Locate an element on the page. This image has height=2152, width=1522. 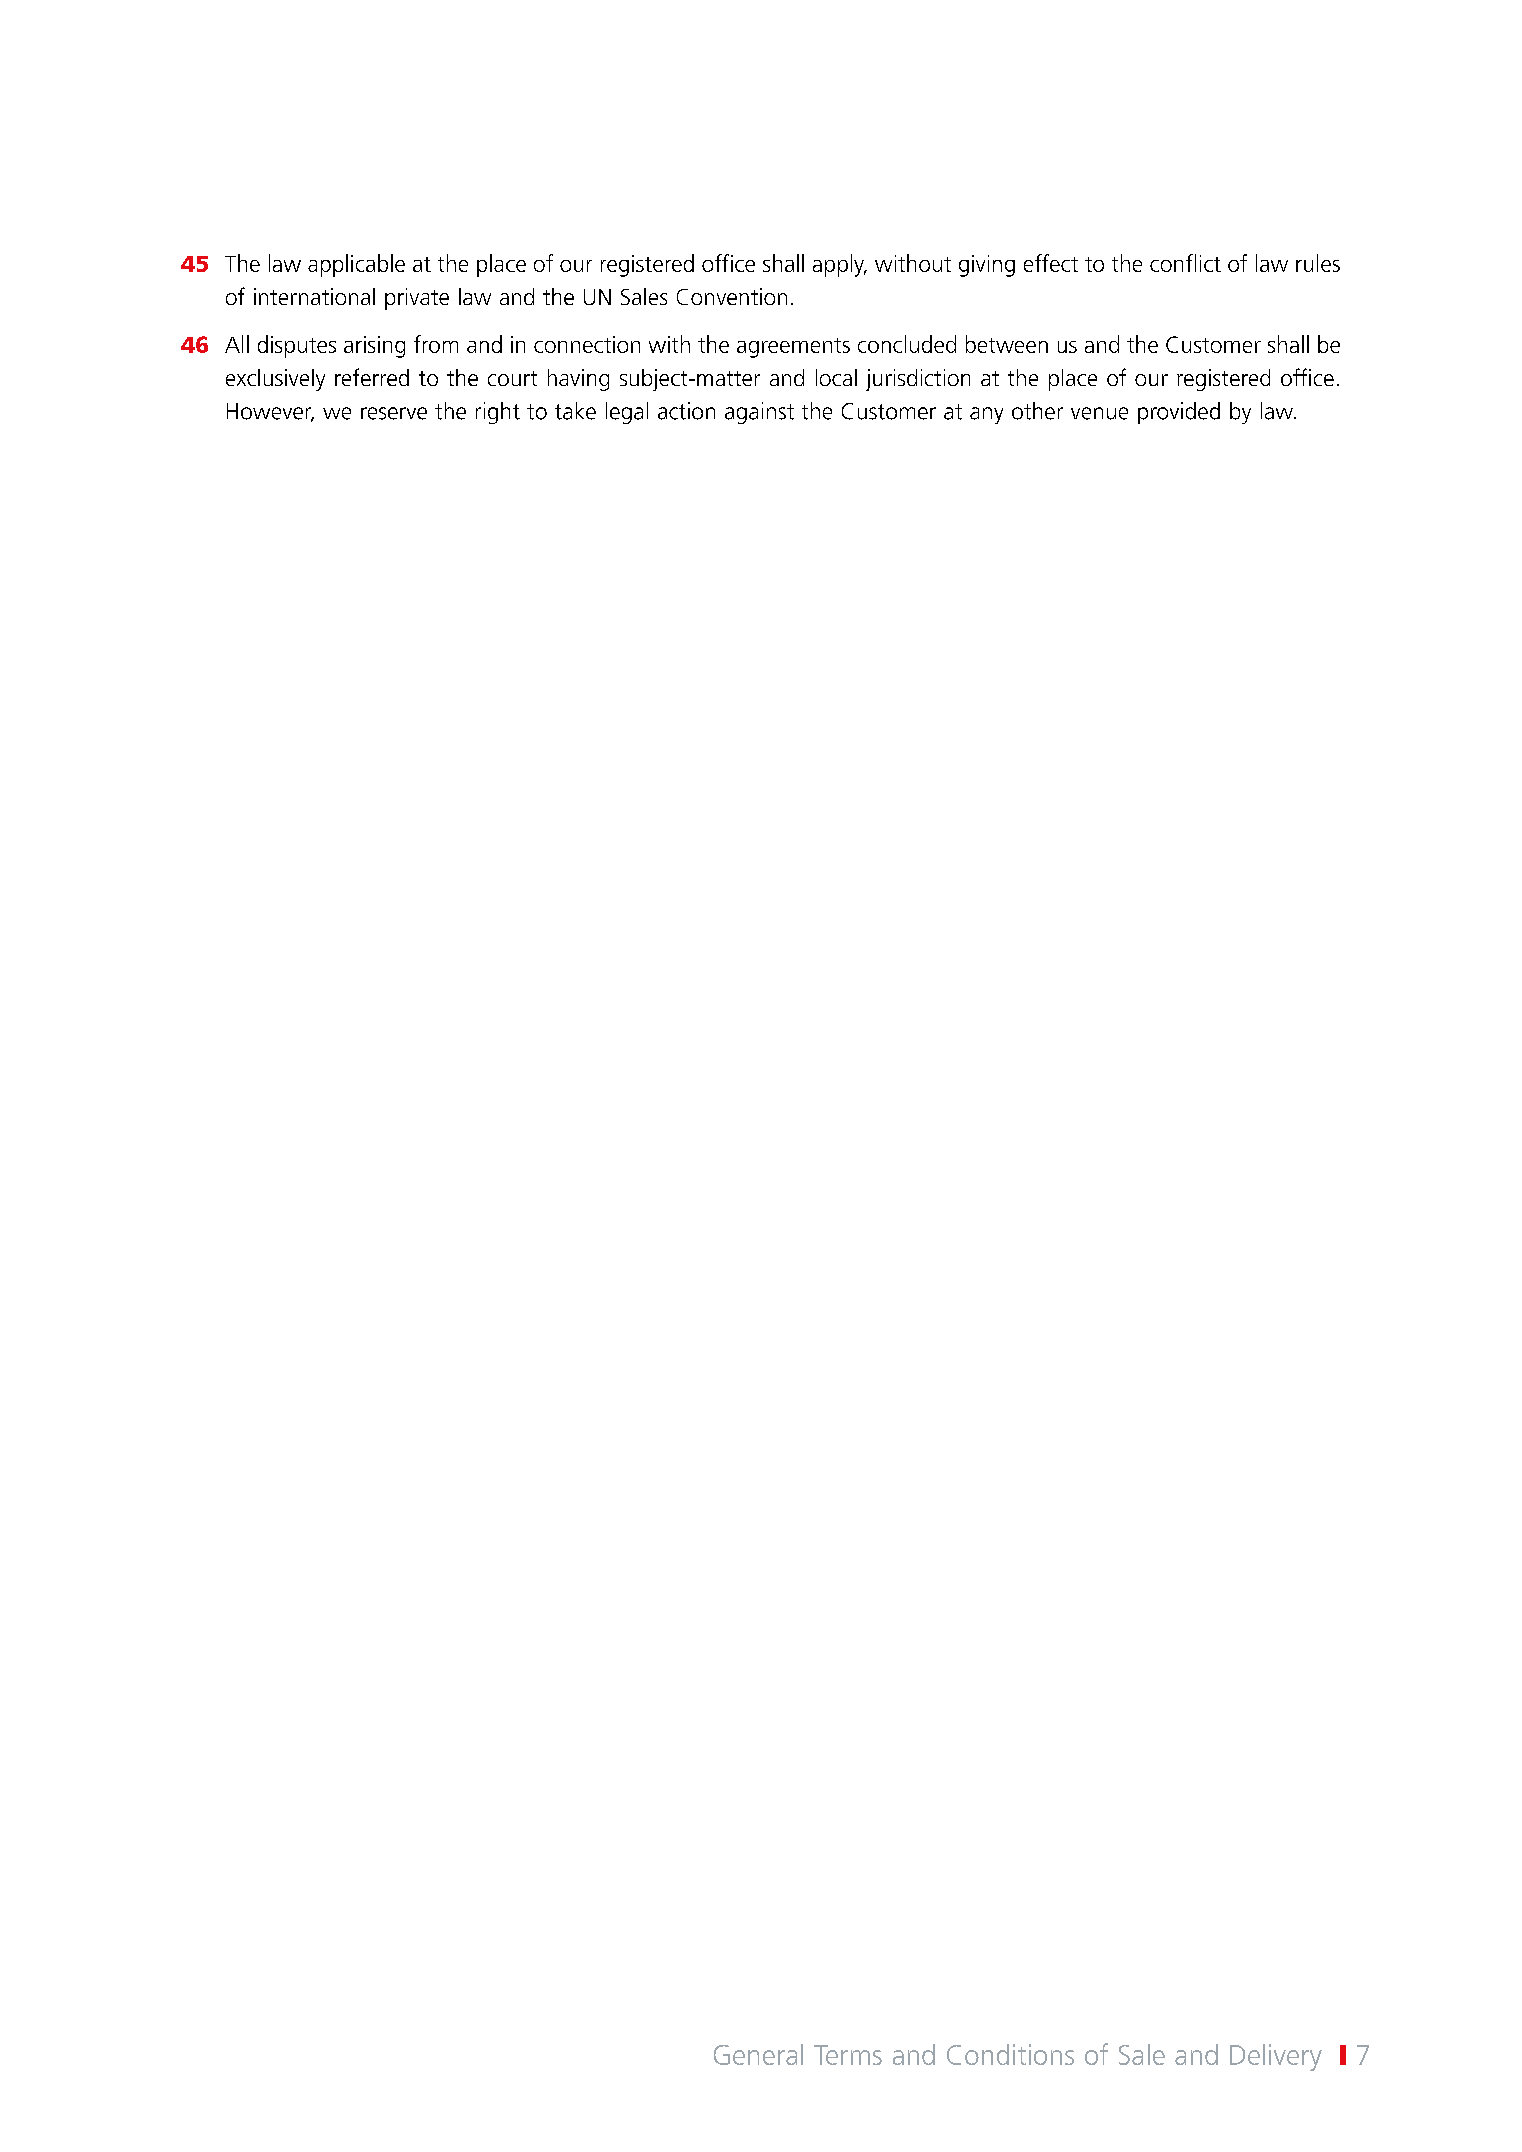
General is located at coordinates (758, 2054).
